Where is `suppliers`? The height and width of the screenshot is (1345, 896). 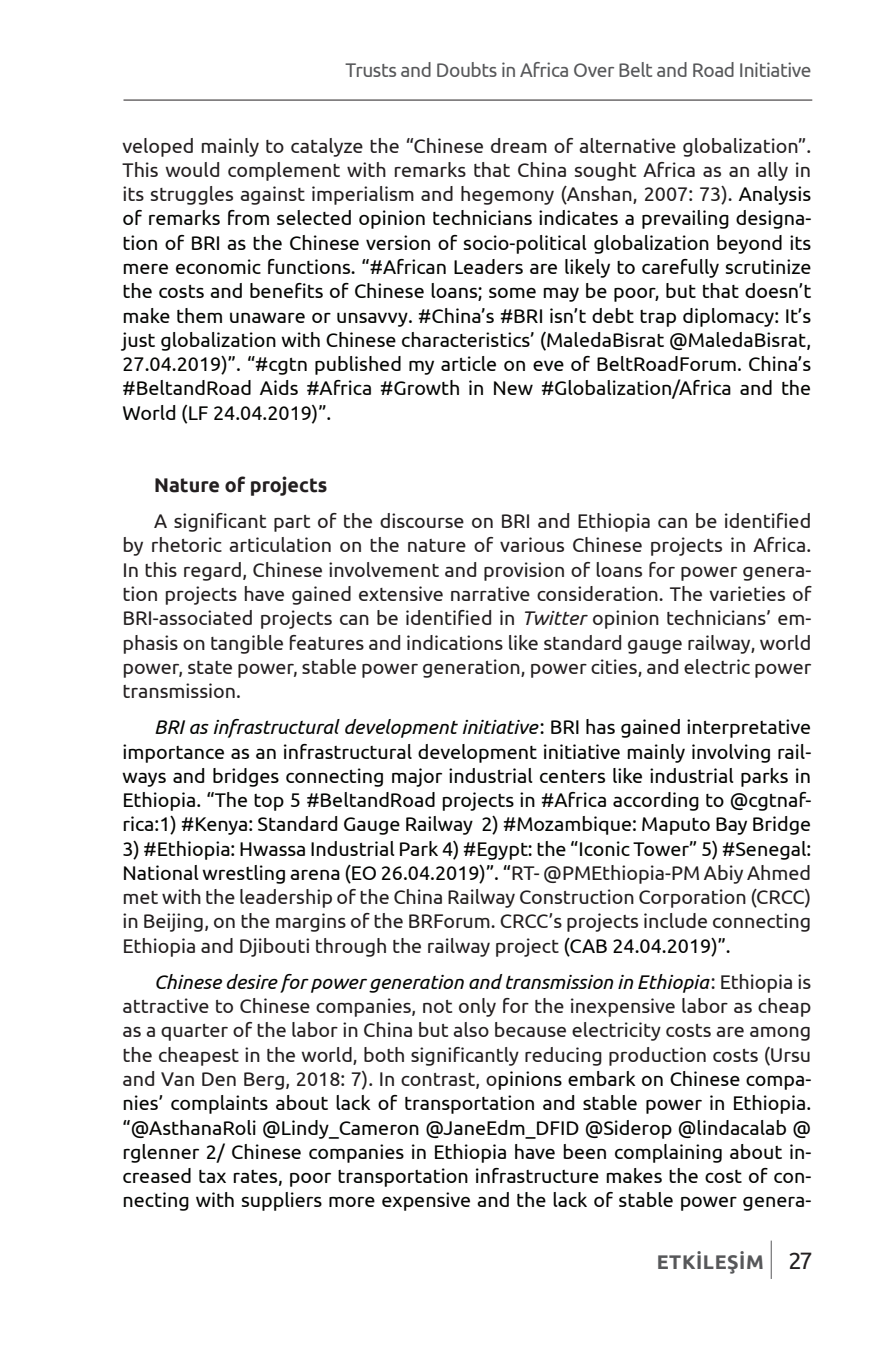
suppliers is located at coordinates (282, 1201).
